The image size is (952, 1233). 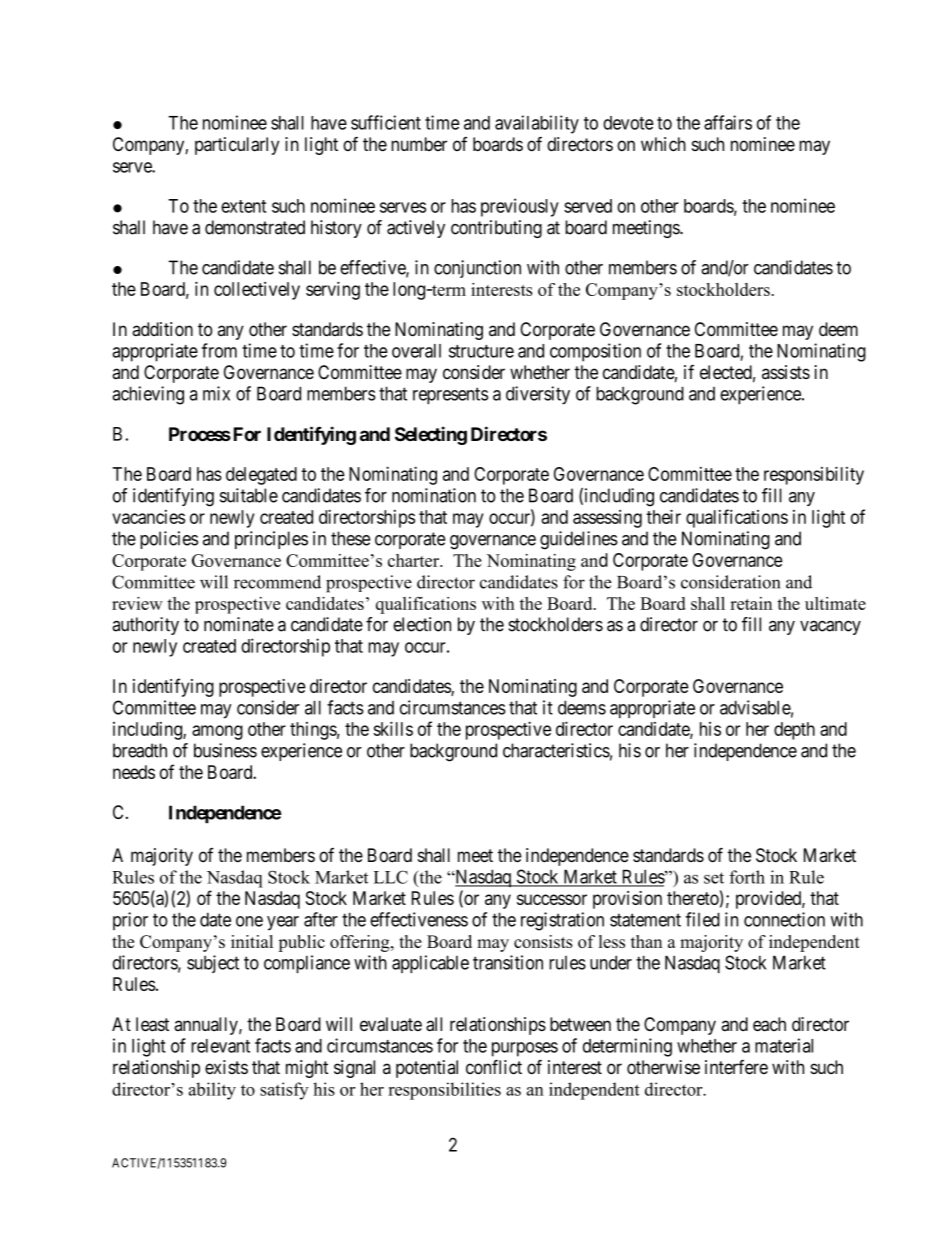 I want to click on nominate, so click(x=239, y=624).
